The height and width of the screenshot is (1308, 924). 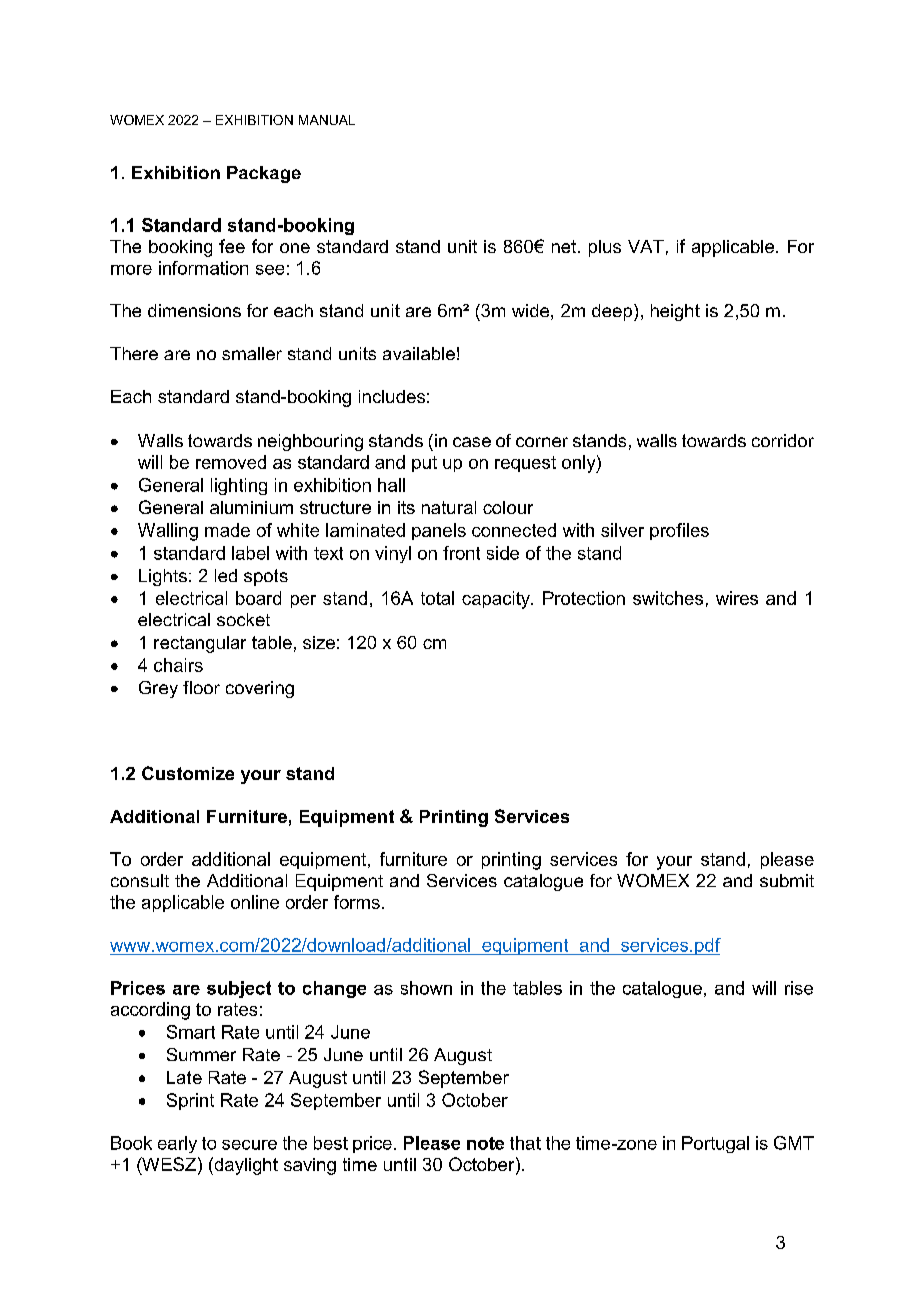 What do you see at coordinates (497, 600) in the screenshot?
I see `capacity` at bounding box center [497, 600].
